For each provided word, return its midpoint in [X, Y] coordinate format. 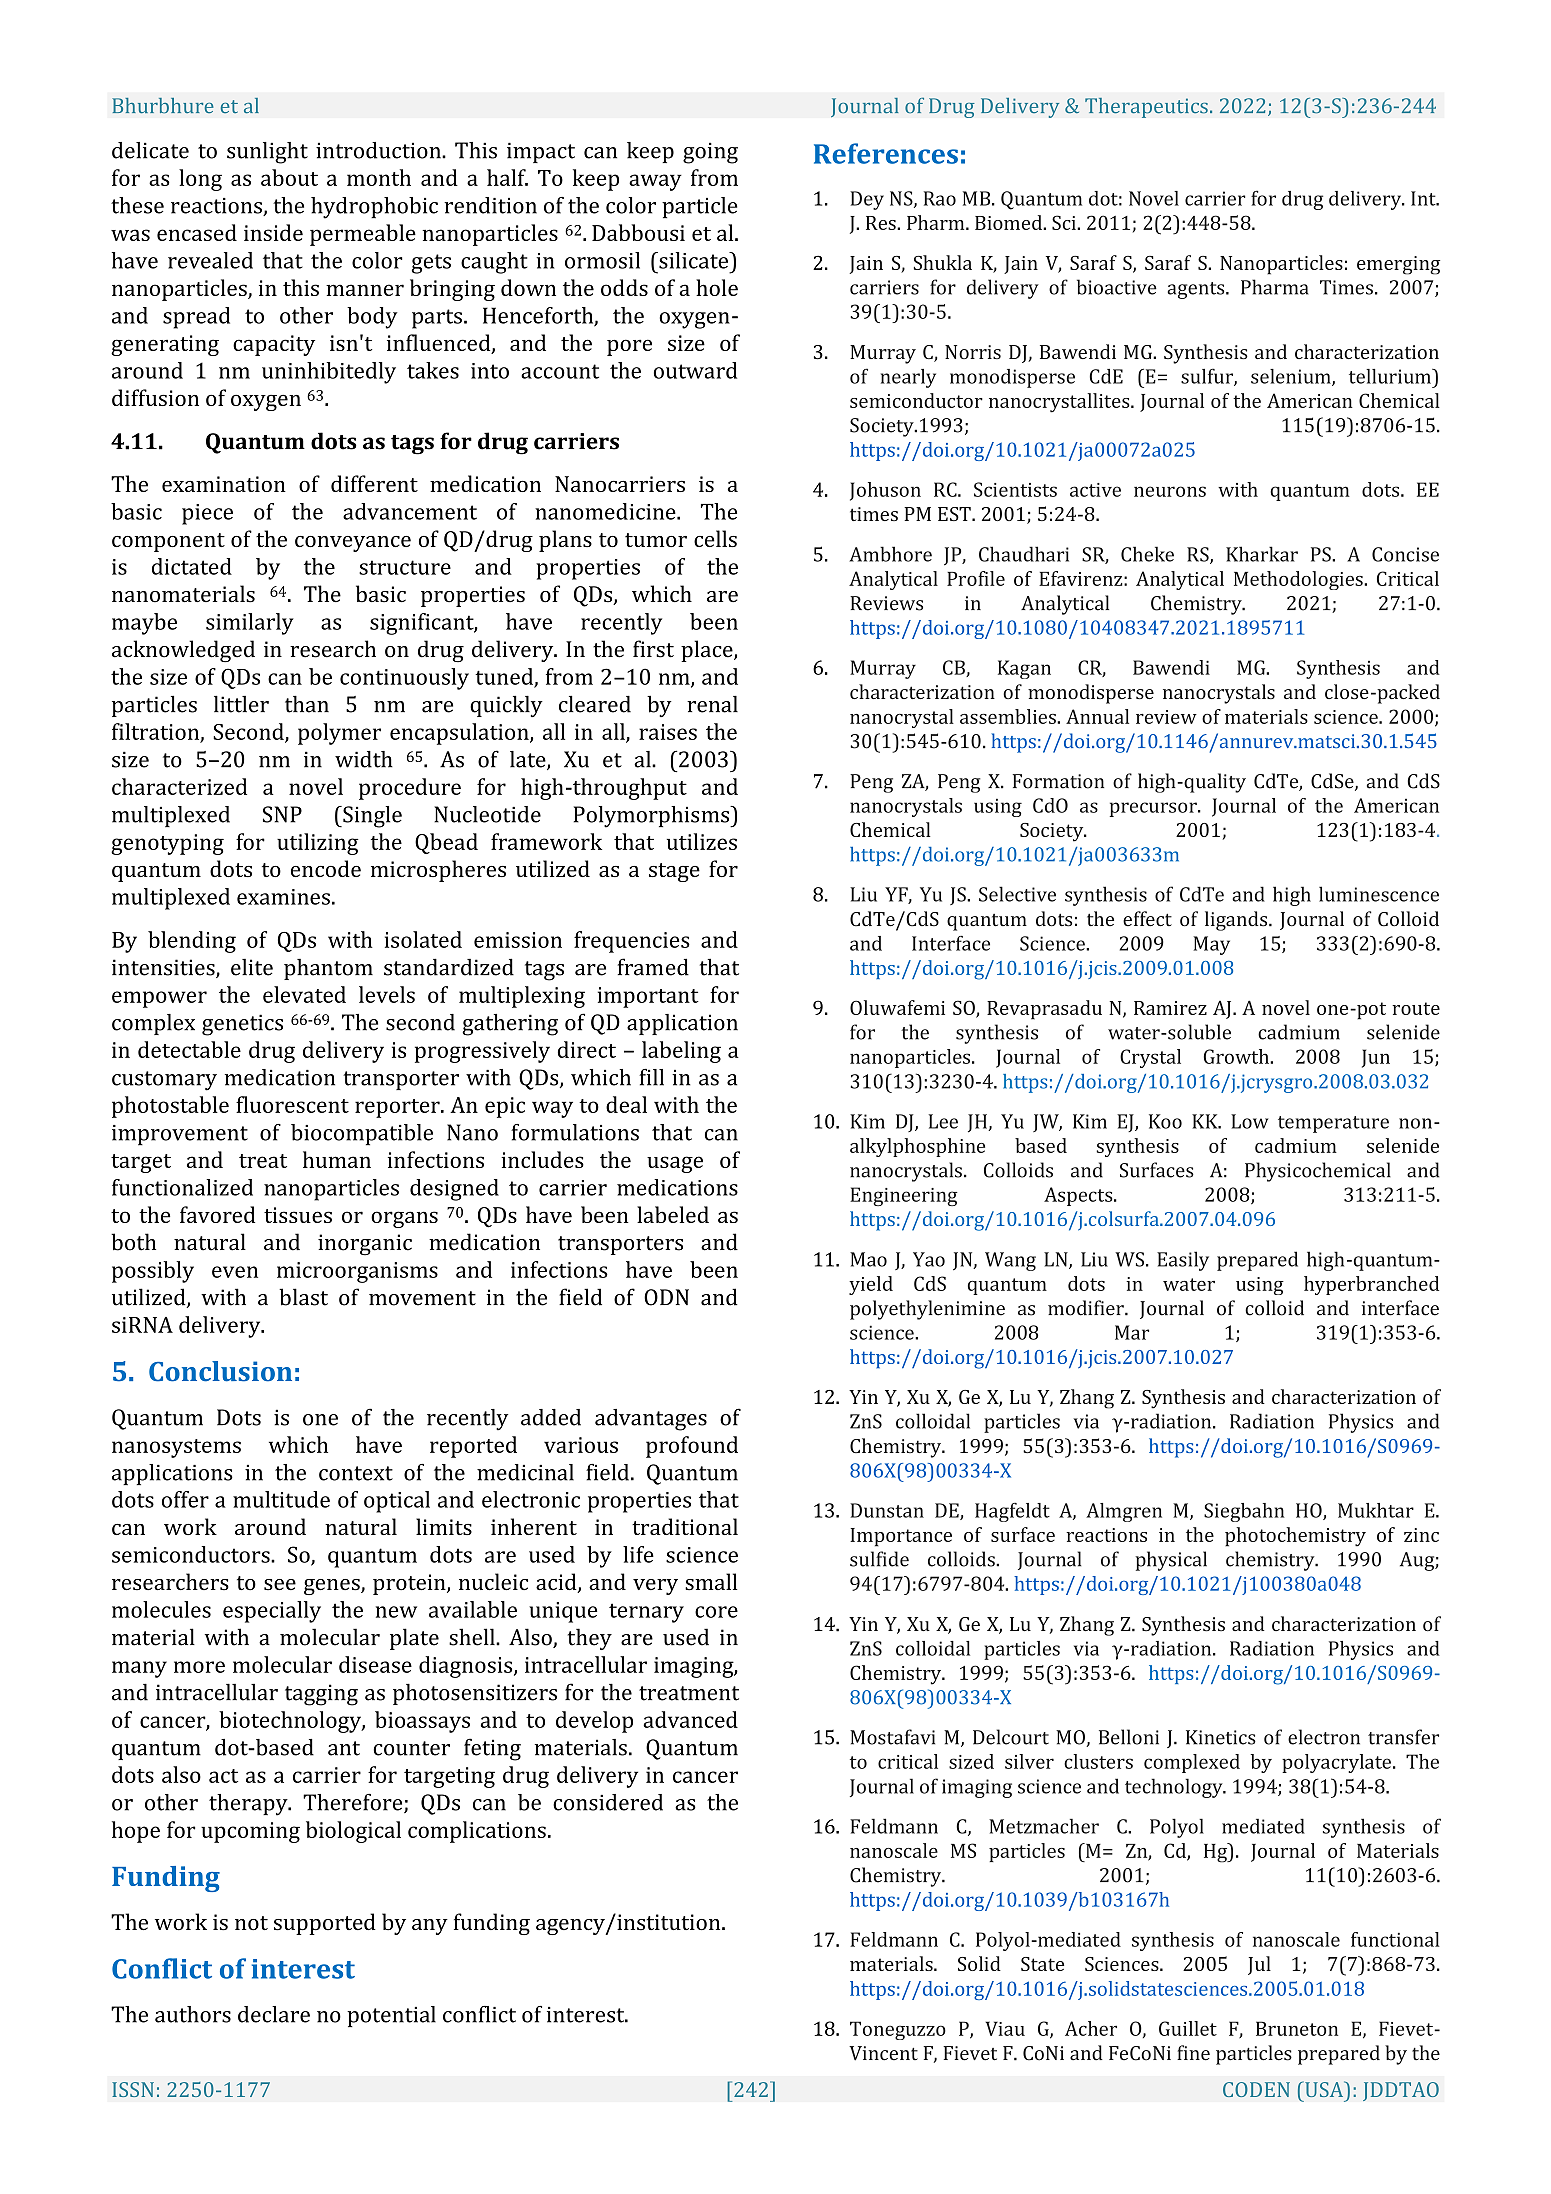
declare [274, 2014]
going [710, 153]
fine [1193, 2053]
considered [608, 1802]
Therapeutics [1146, 108]
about [289, 177]
